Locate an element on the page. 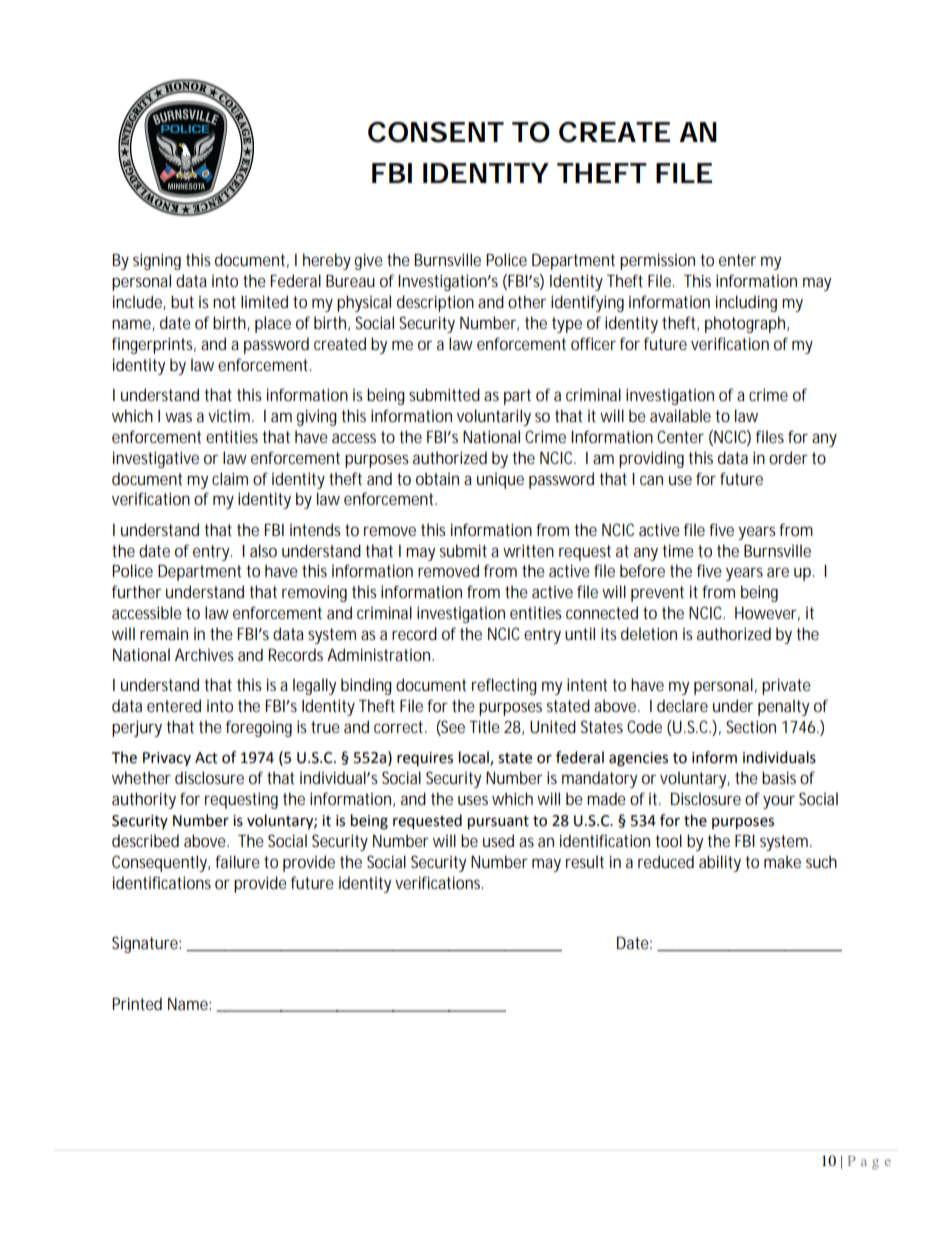 Image resolution: width=952 pixels, height=1233 pixels. also is located at coordinates (263, 550).
